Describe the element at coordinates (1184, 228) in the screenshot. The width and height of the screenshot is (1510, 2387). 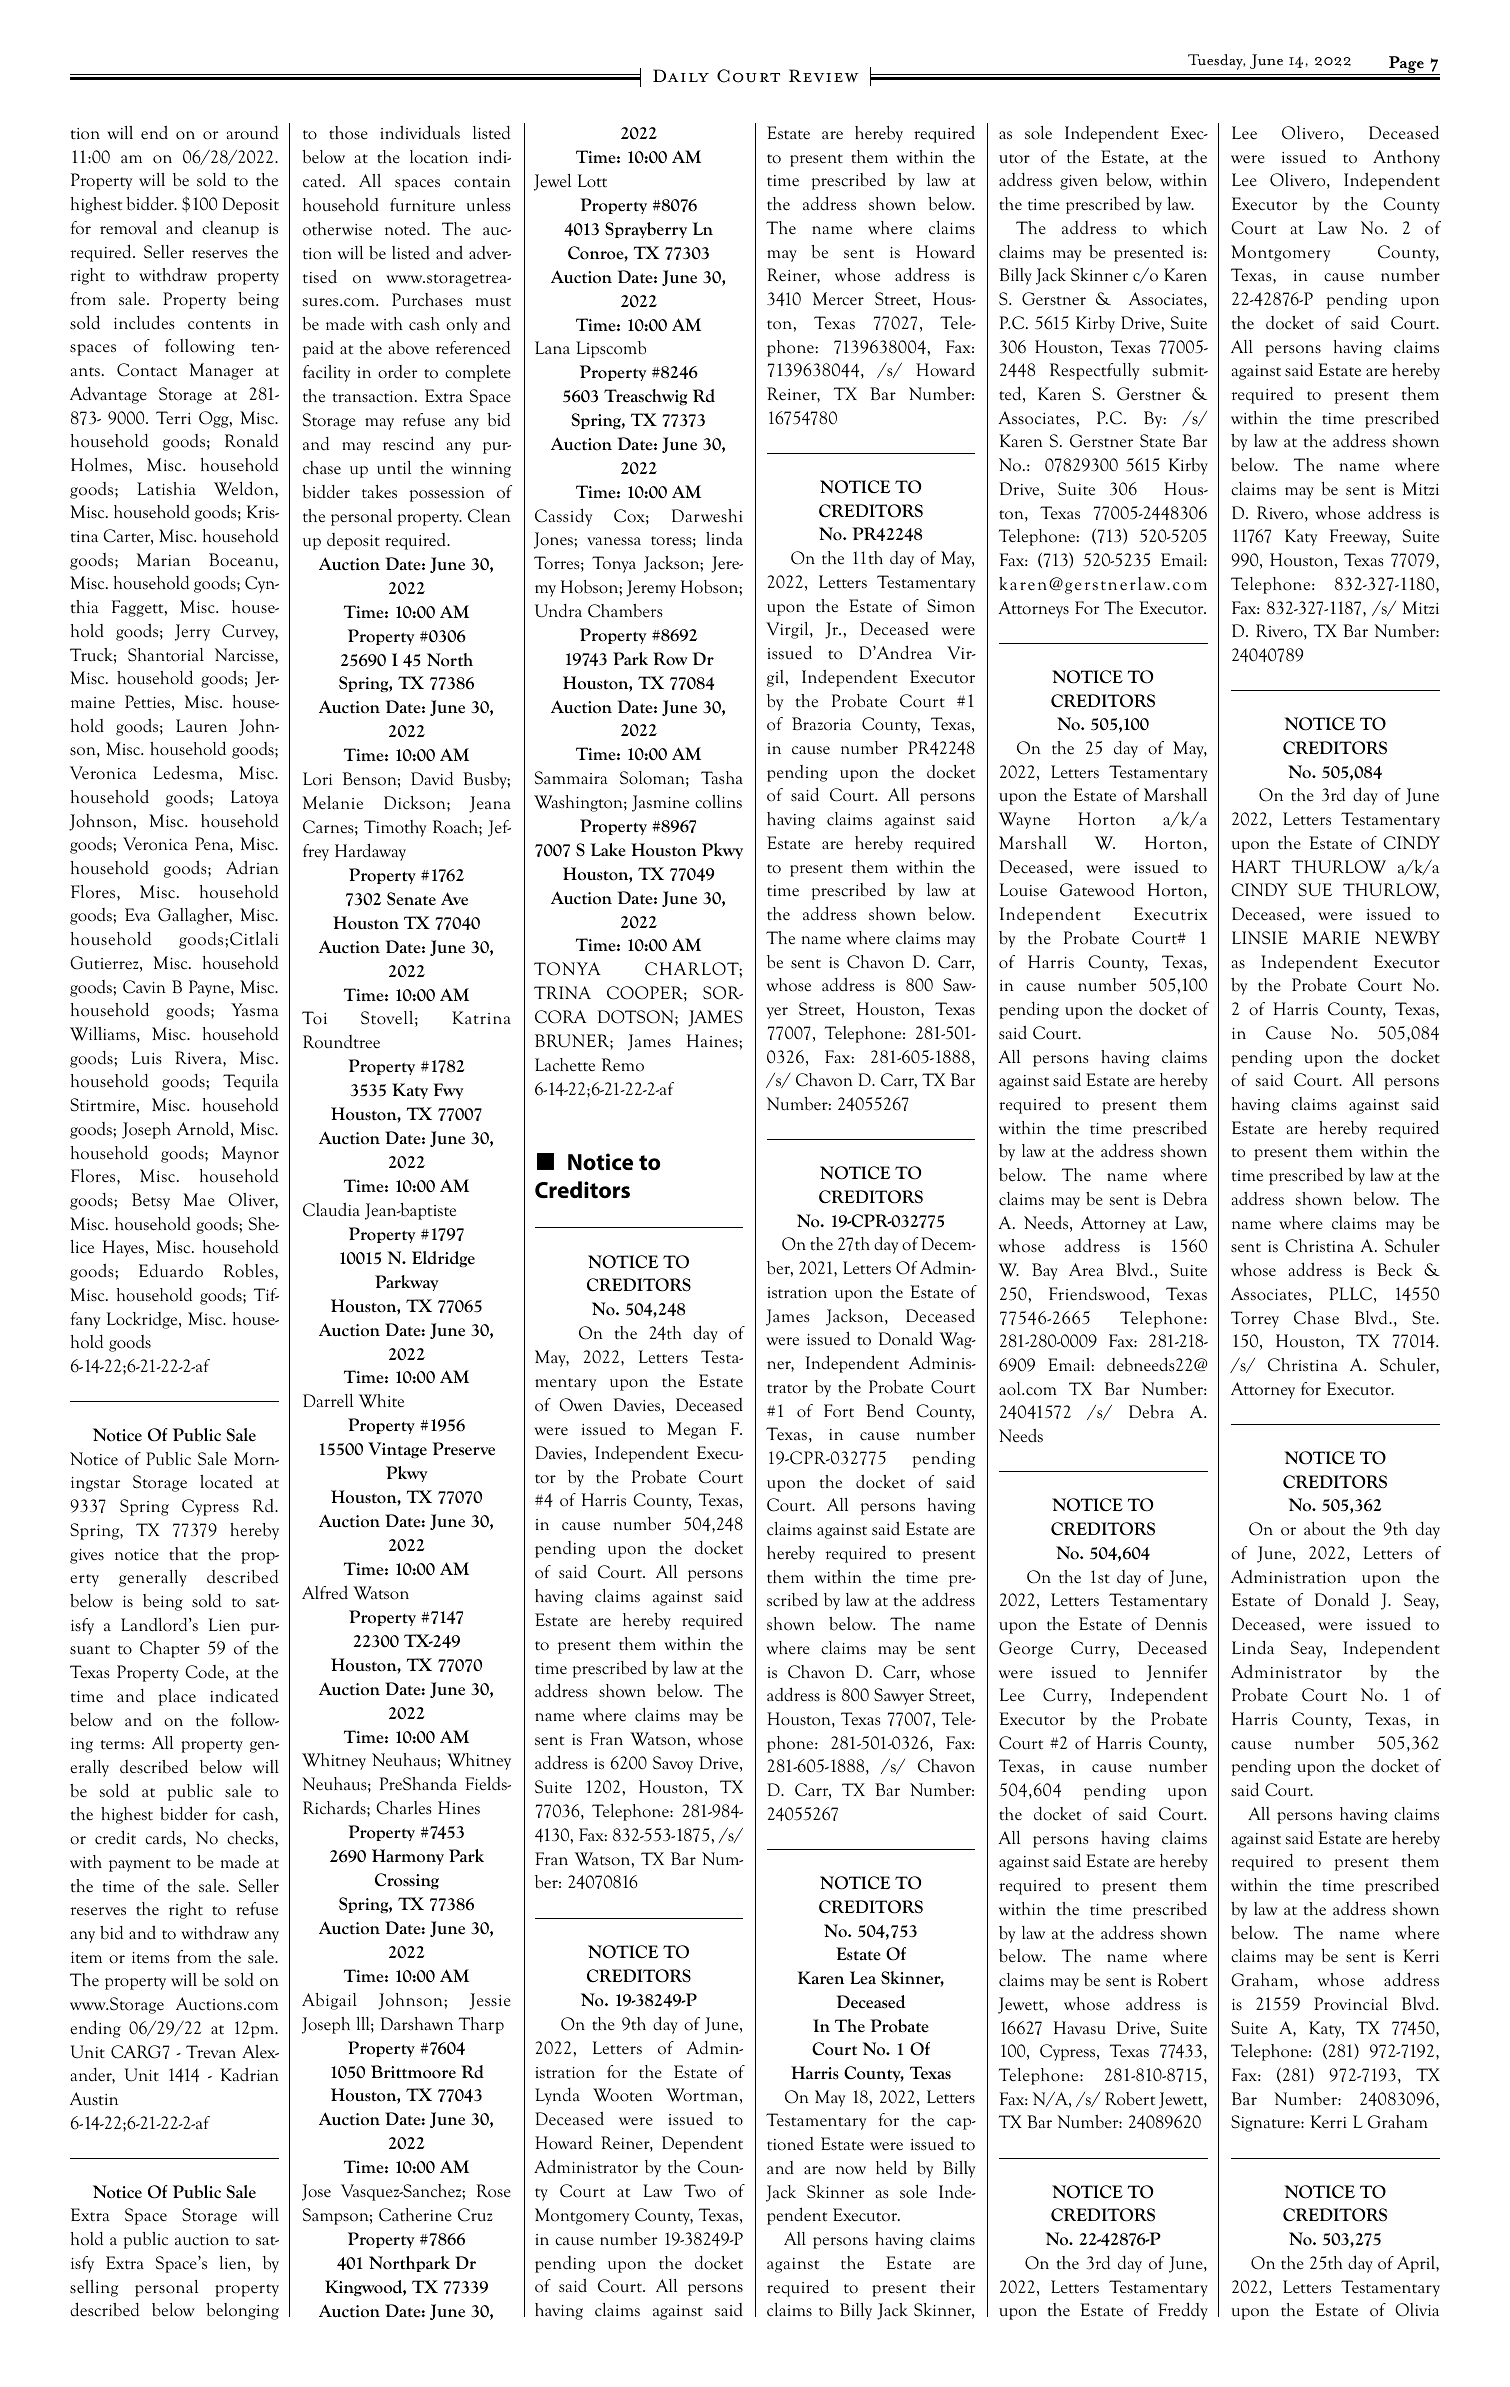
I see `which` at that location.
